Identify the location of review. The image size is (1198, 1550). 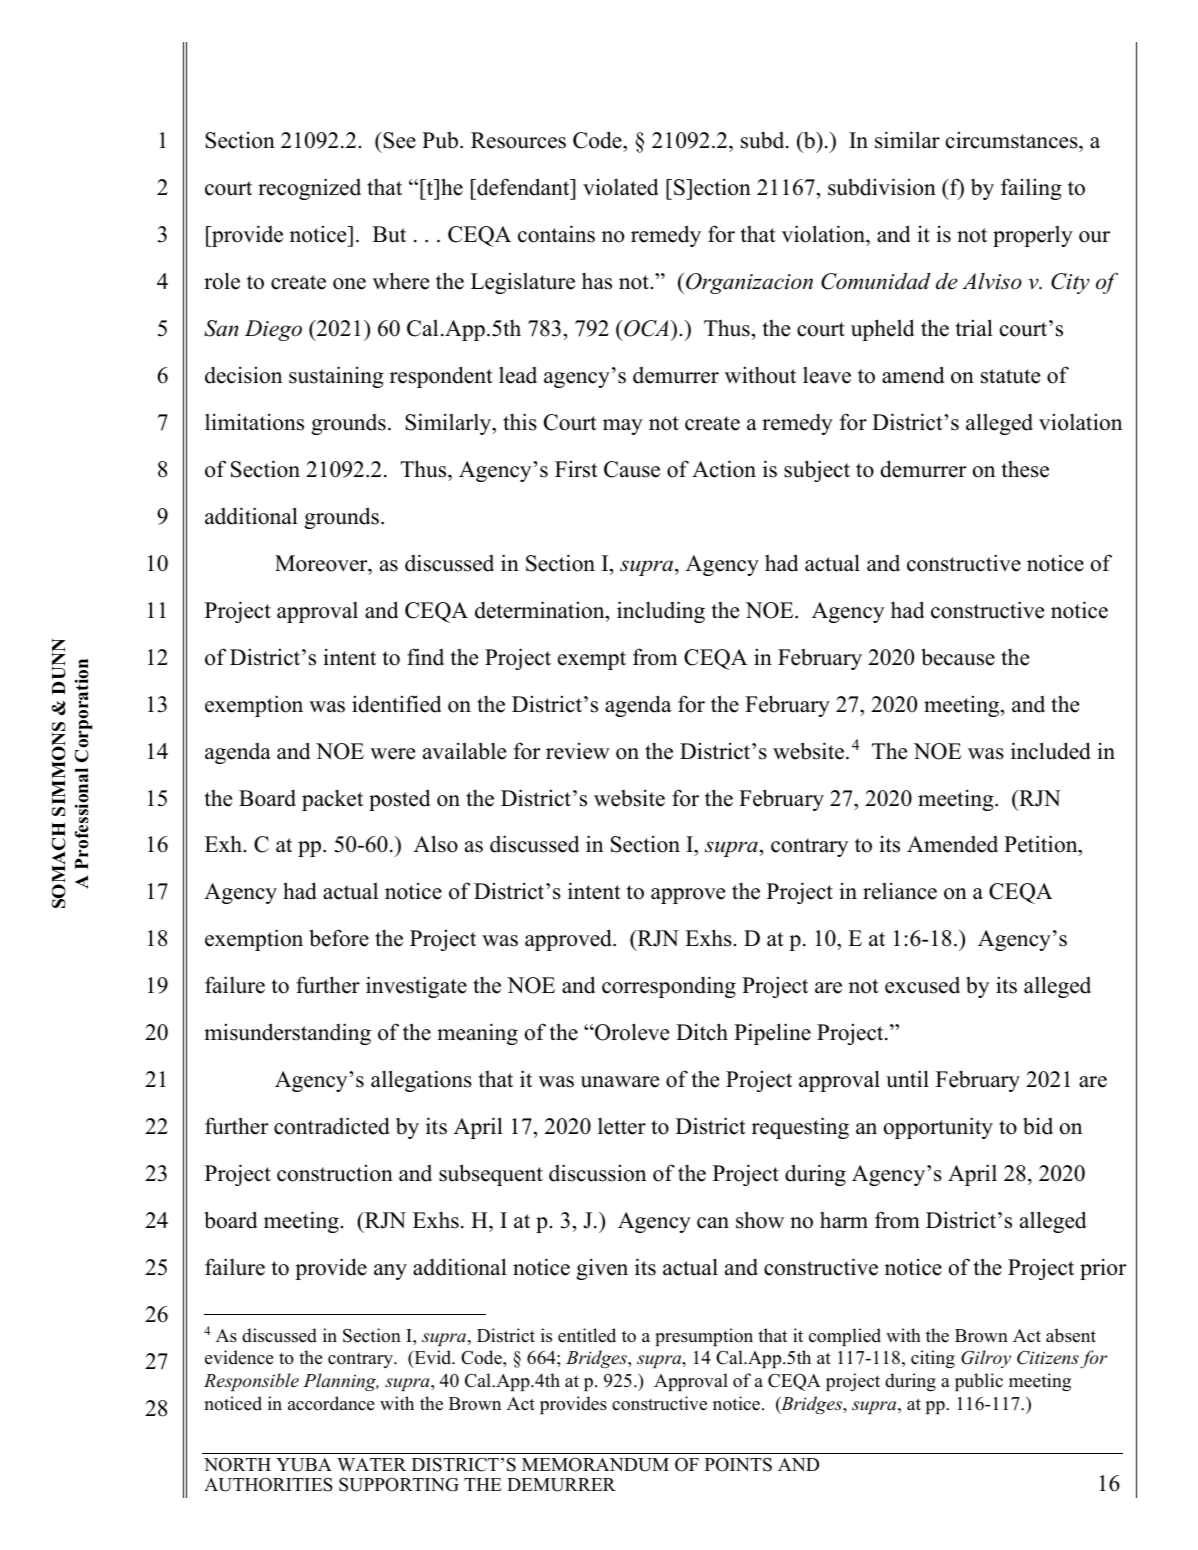
(578, 751).
